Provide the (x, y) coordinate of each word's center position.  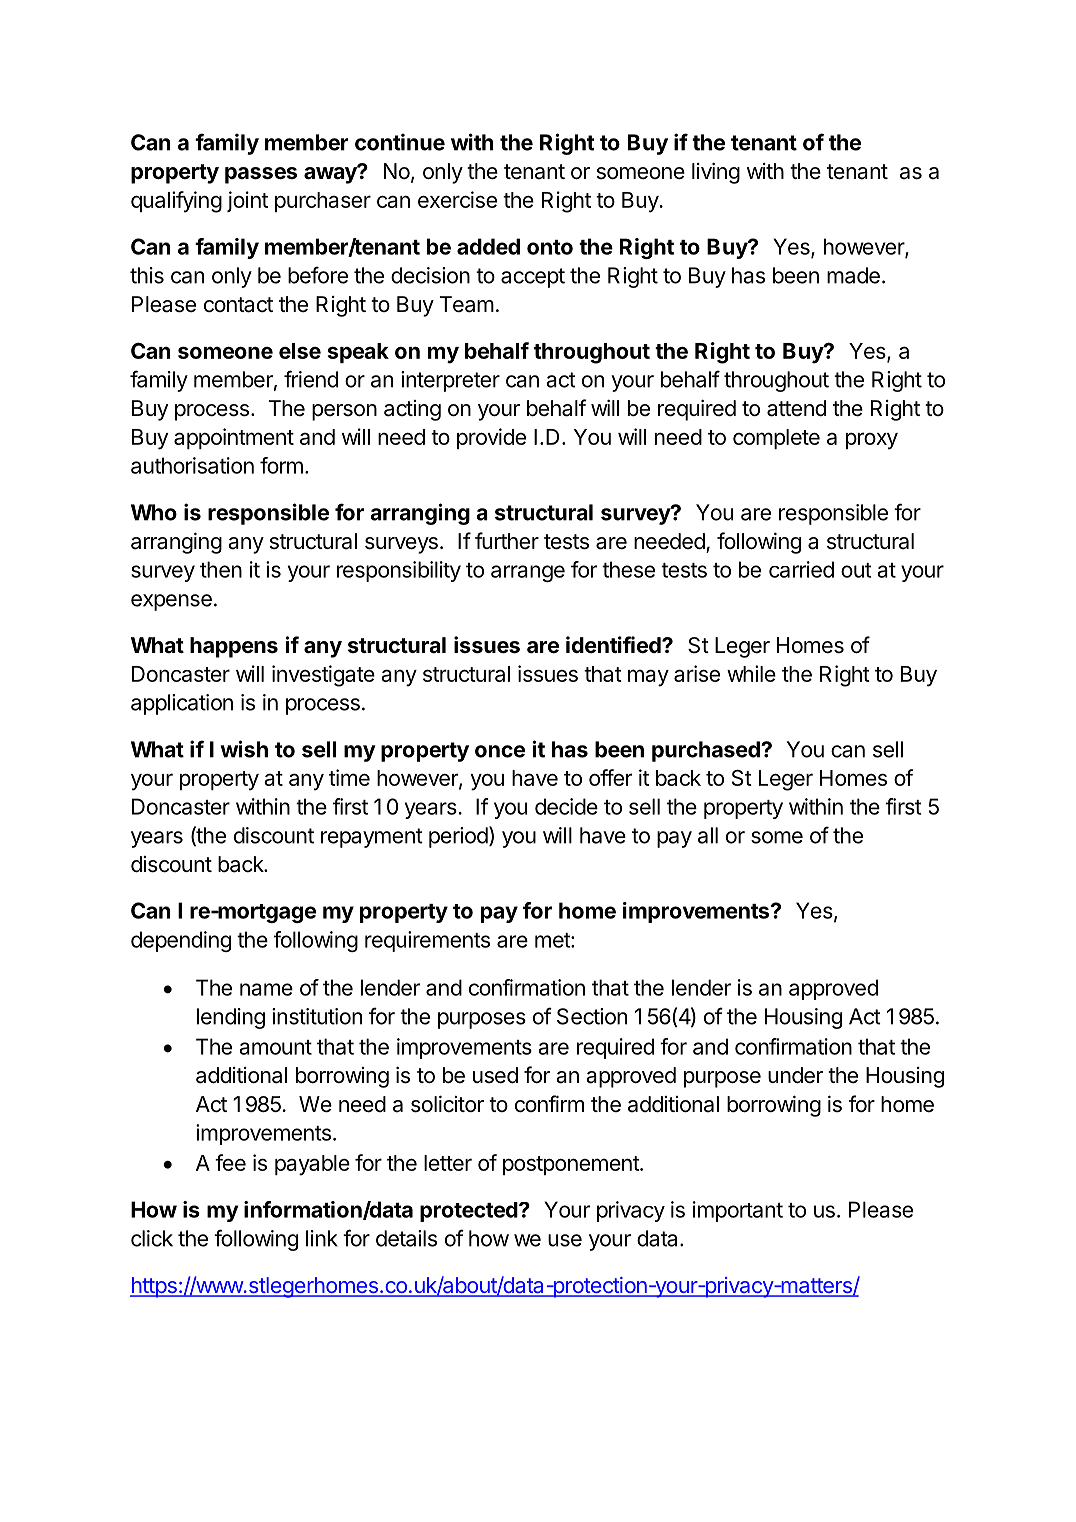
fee (230, 1162)
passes (261, 175)
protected (469, 1212)
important (738, 1211)
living (716, 173)
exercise (457, 199)
